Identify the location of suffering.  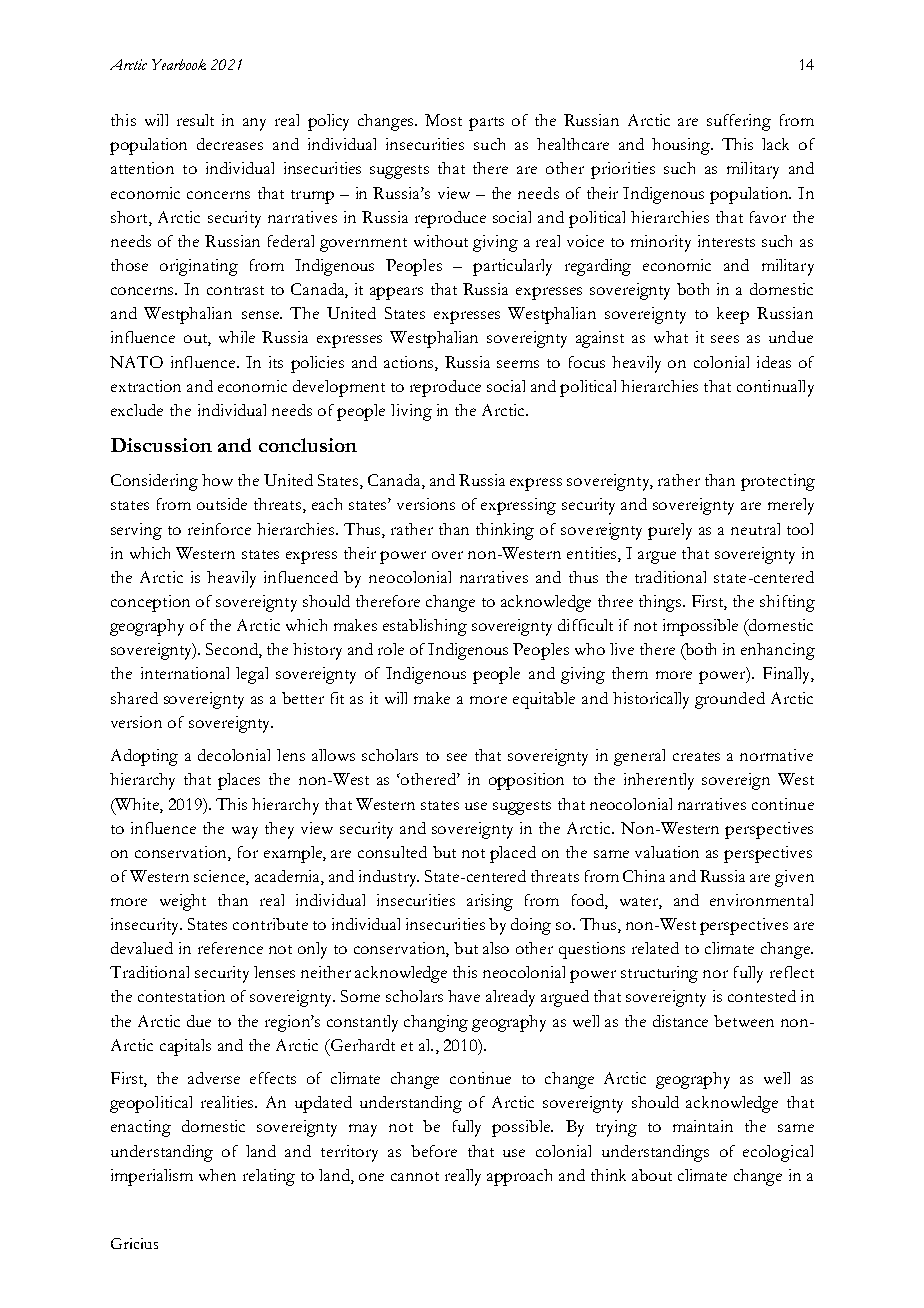
(739, 122).
